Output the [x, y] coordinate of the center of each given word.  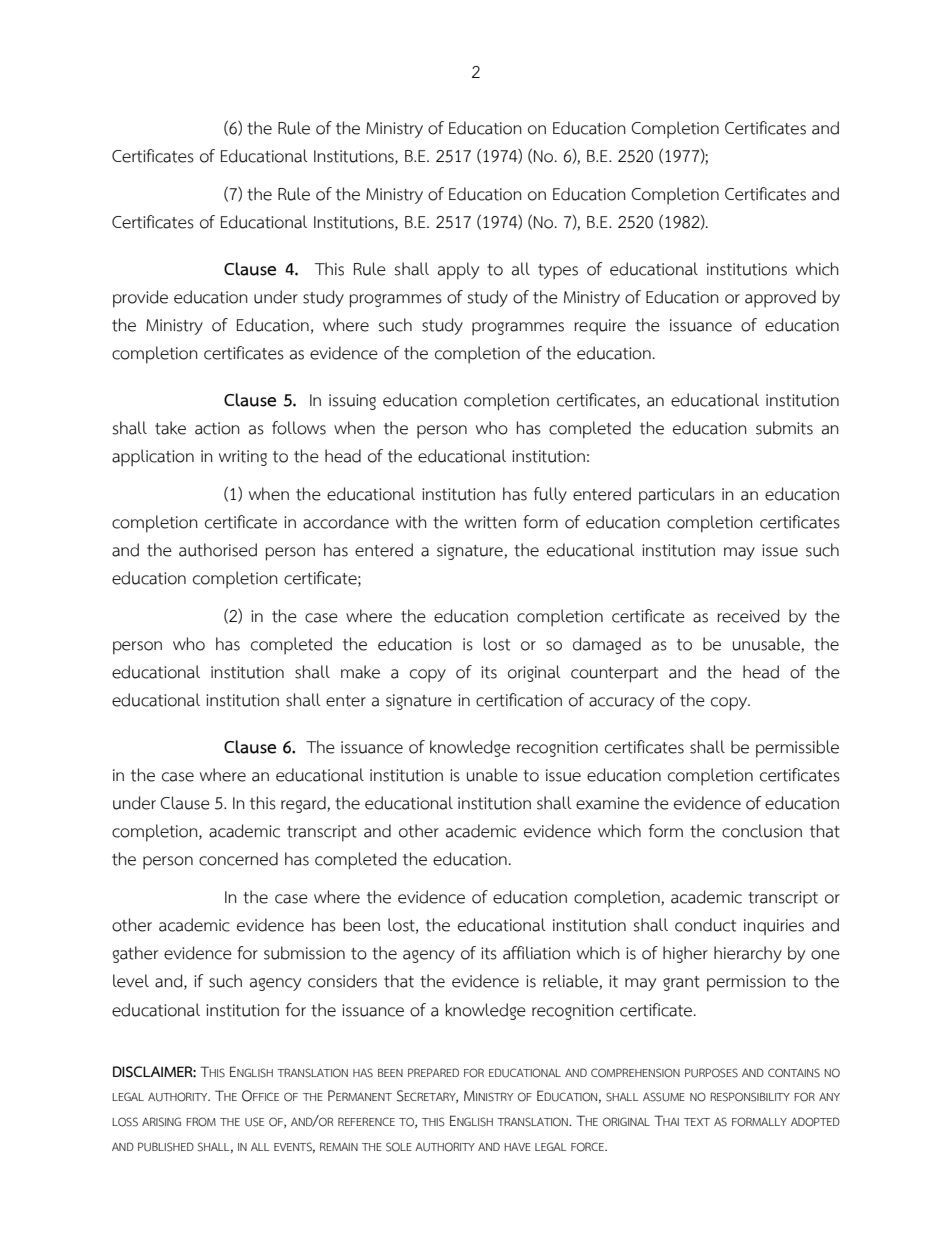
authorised [218, 550]
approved [780, 298]
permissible [797, 749]
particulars [677, 496]
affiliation [536, 953]
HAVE [517, 1147]
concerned [238, 859]
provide [140, 299]
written [490, 522]
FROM [201, 1122]
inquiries [774, 927]
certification [519, 700]
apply [458, 271]
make [360, 672]
